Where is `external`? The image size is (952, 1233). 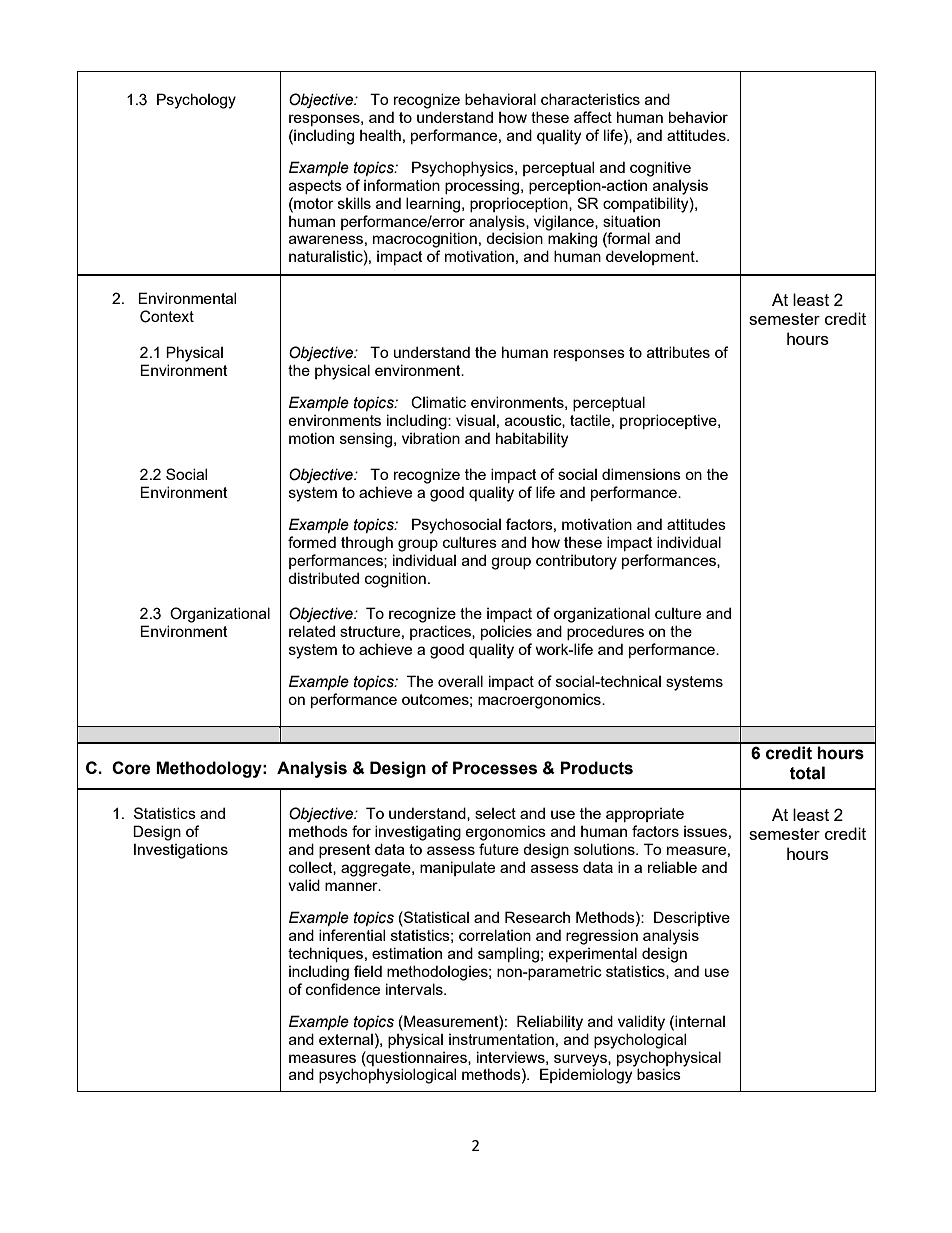
external is located at coordinates (346, 1039).
